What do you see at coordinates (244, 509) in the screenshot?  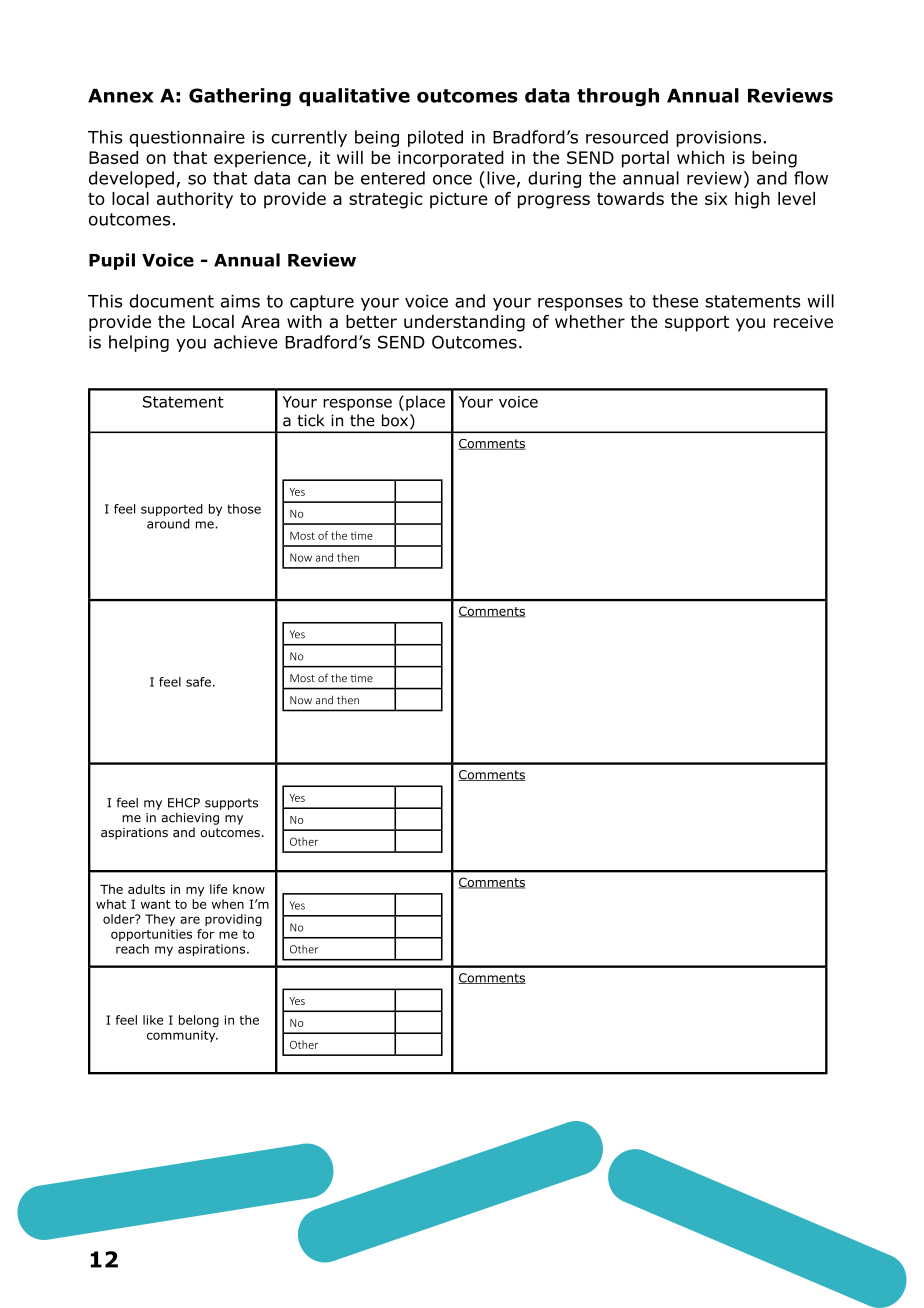 I see `those` at bounding box center [244, 509].
